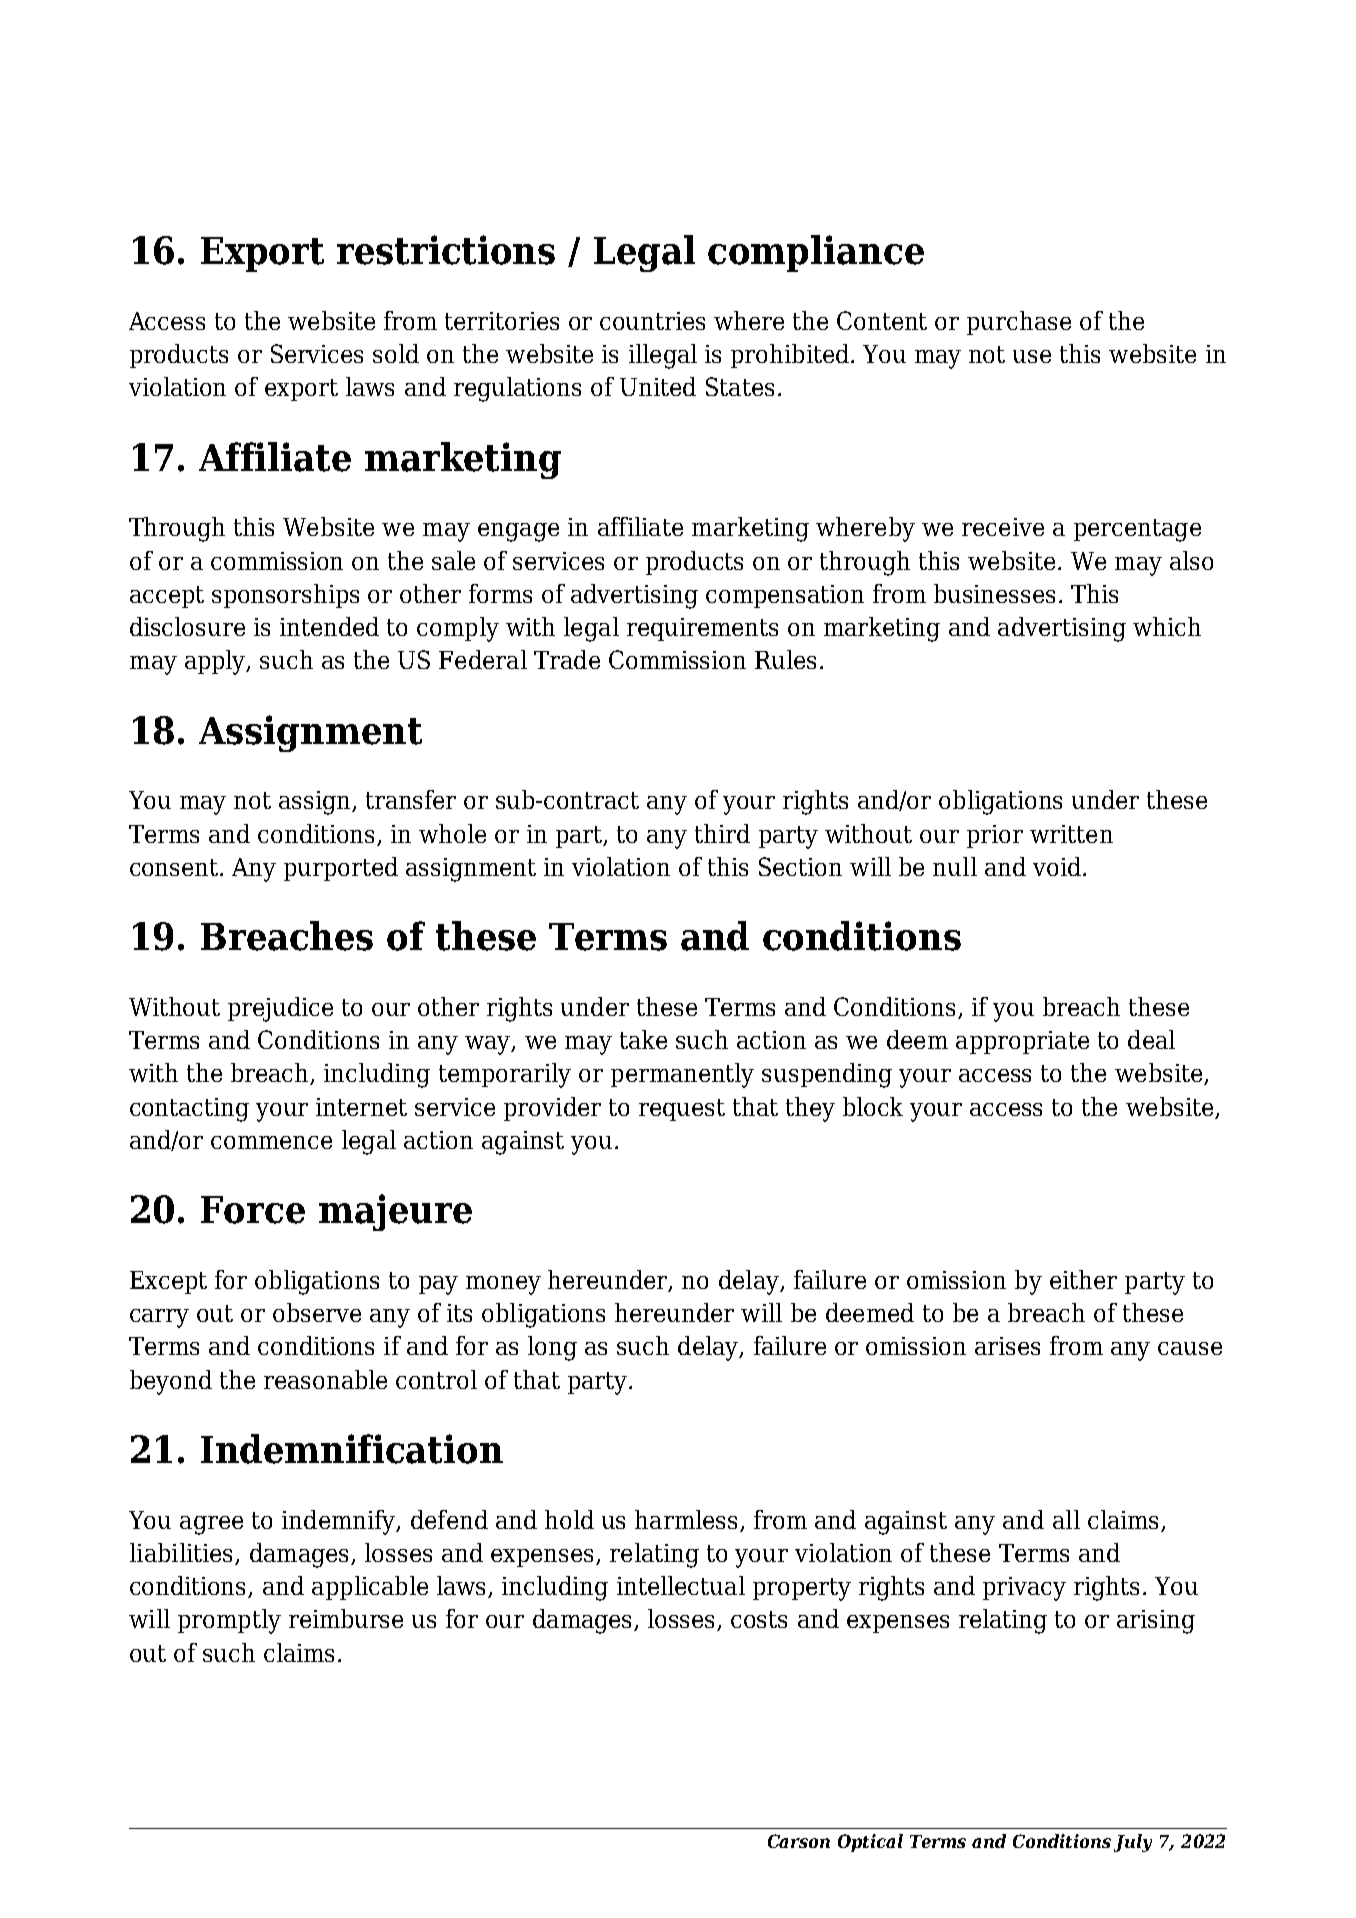 The height and width of the image is (1918, 1356). What do you see at coordinates (280, 1009) in the image?
I see `prejudice` at bounding box center [280, 1009].
